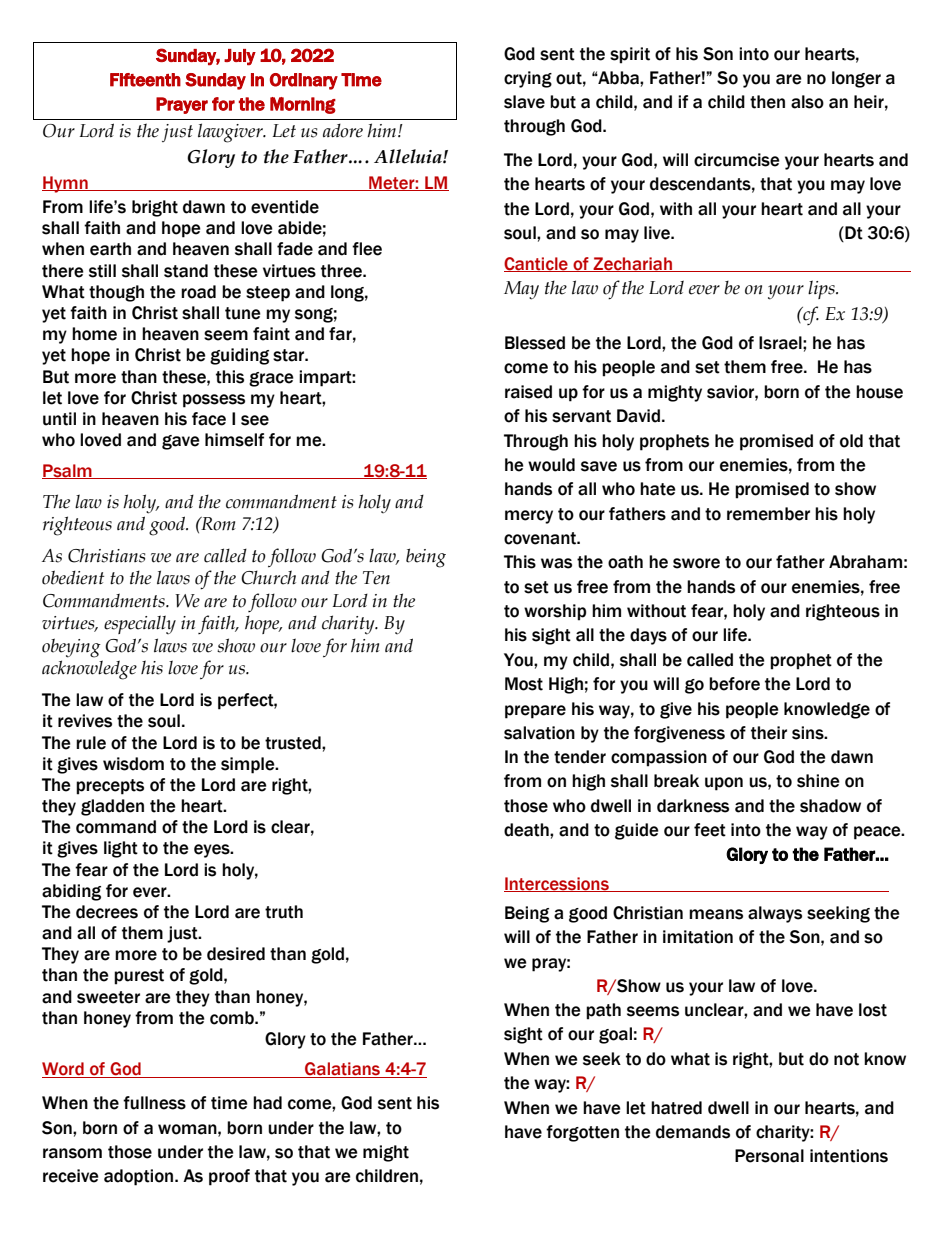  I want to click on Blessed, so click(535, 343).
